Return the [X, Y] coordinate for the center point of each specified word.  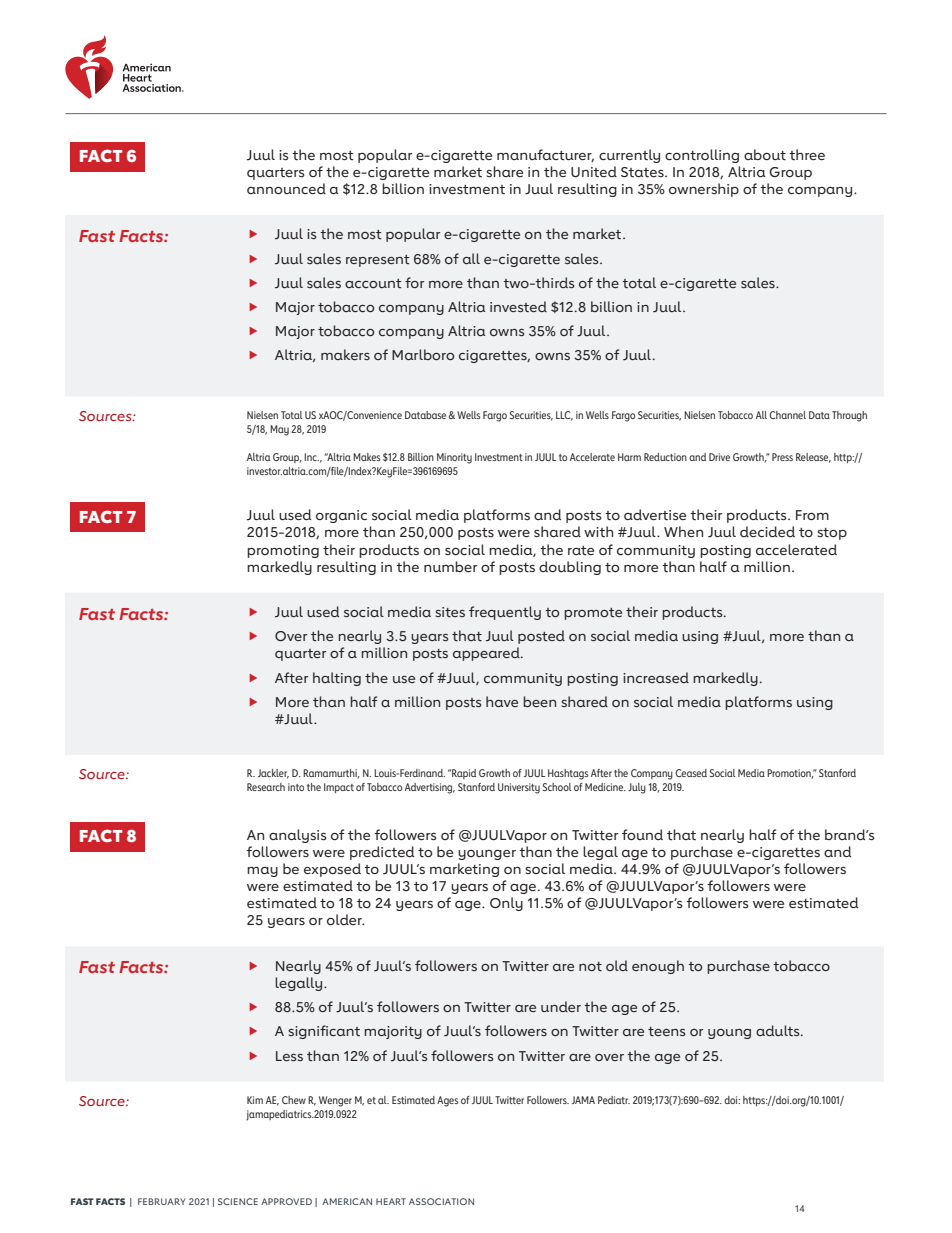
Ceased [691, 773]
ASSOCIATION [441, 1201]
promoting [283, 551]
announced [286, 188]
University [519, 788]
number [450, 566]
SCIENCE [238, 1201]
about [765, 155]
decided [767, 531]
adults [779, 1030]
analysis [298, 836]
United [594, 171]
